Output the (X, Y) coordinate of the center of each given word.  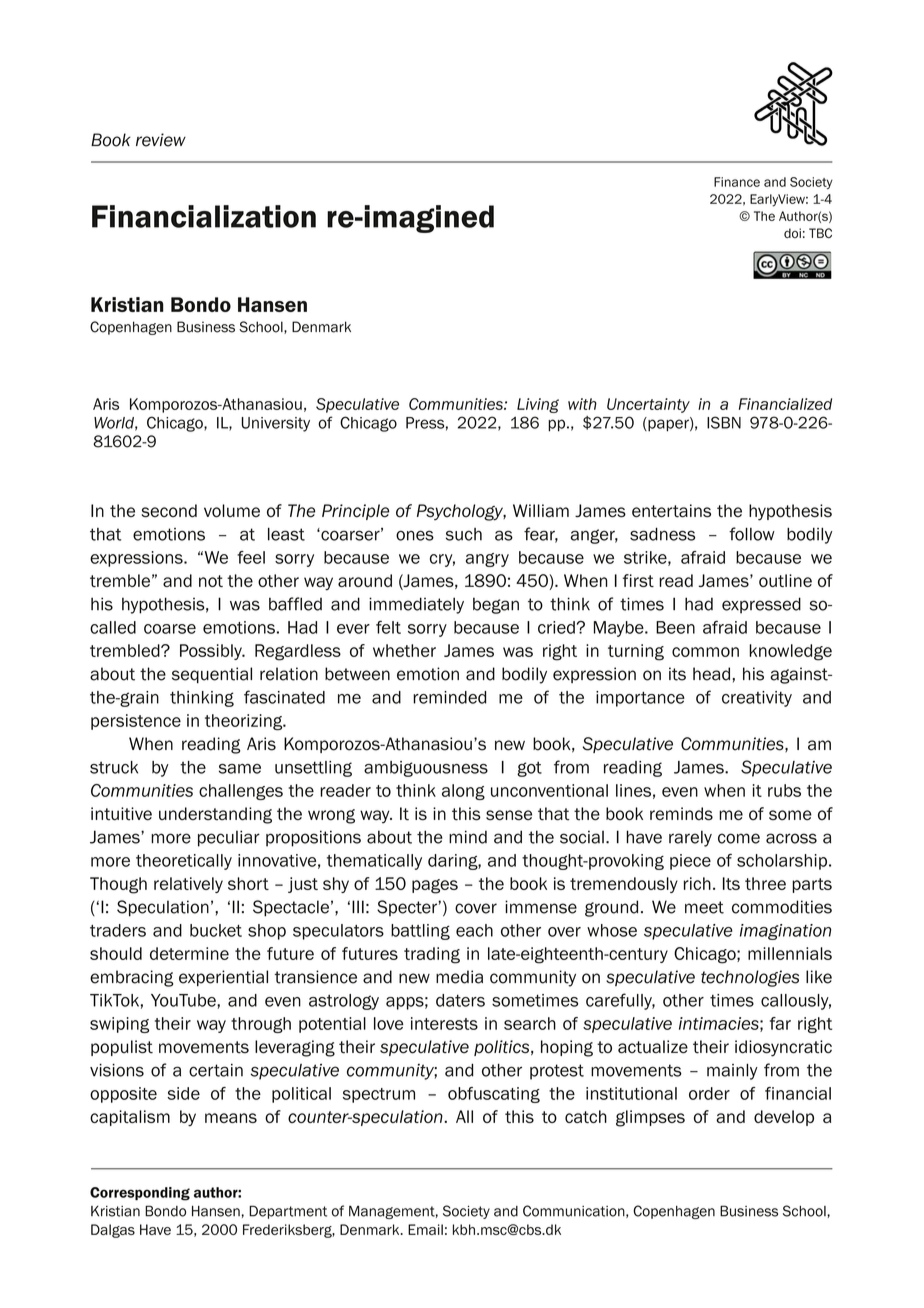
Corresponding (140, 1194)
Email (425, 1229)
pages (435, 886)
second (169, 511)
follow (752, 534)
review (161, 140)
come (739, 838)
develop (784, 1118)
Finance (737, 182)
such (464, 534)
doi (792, 233)
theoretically (184, 862)
